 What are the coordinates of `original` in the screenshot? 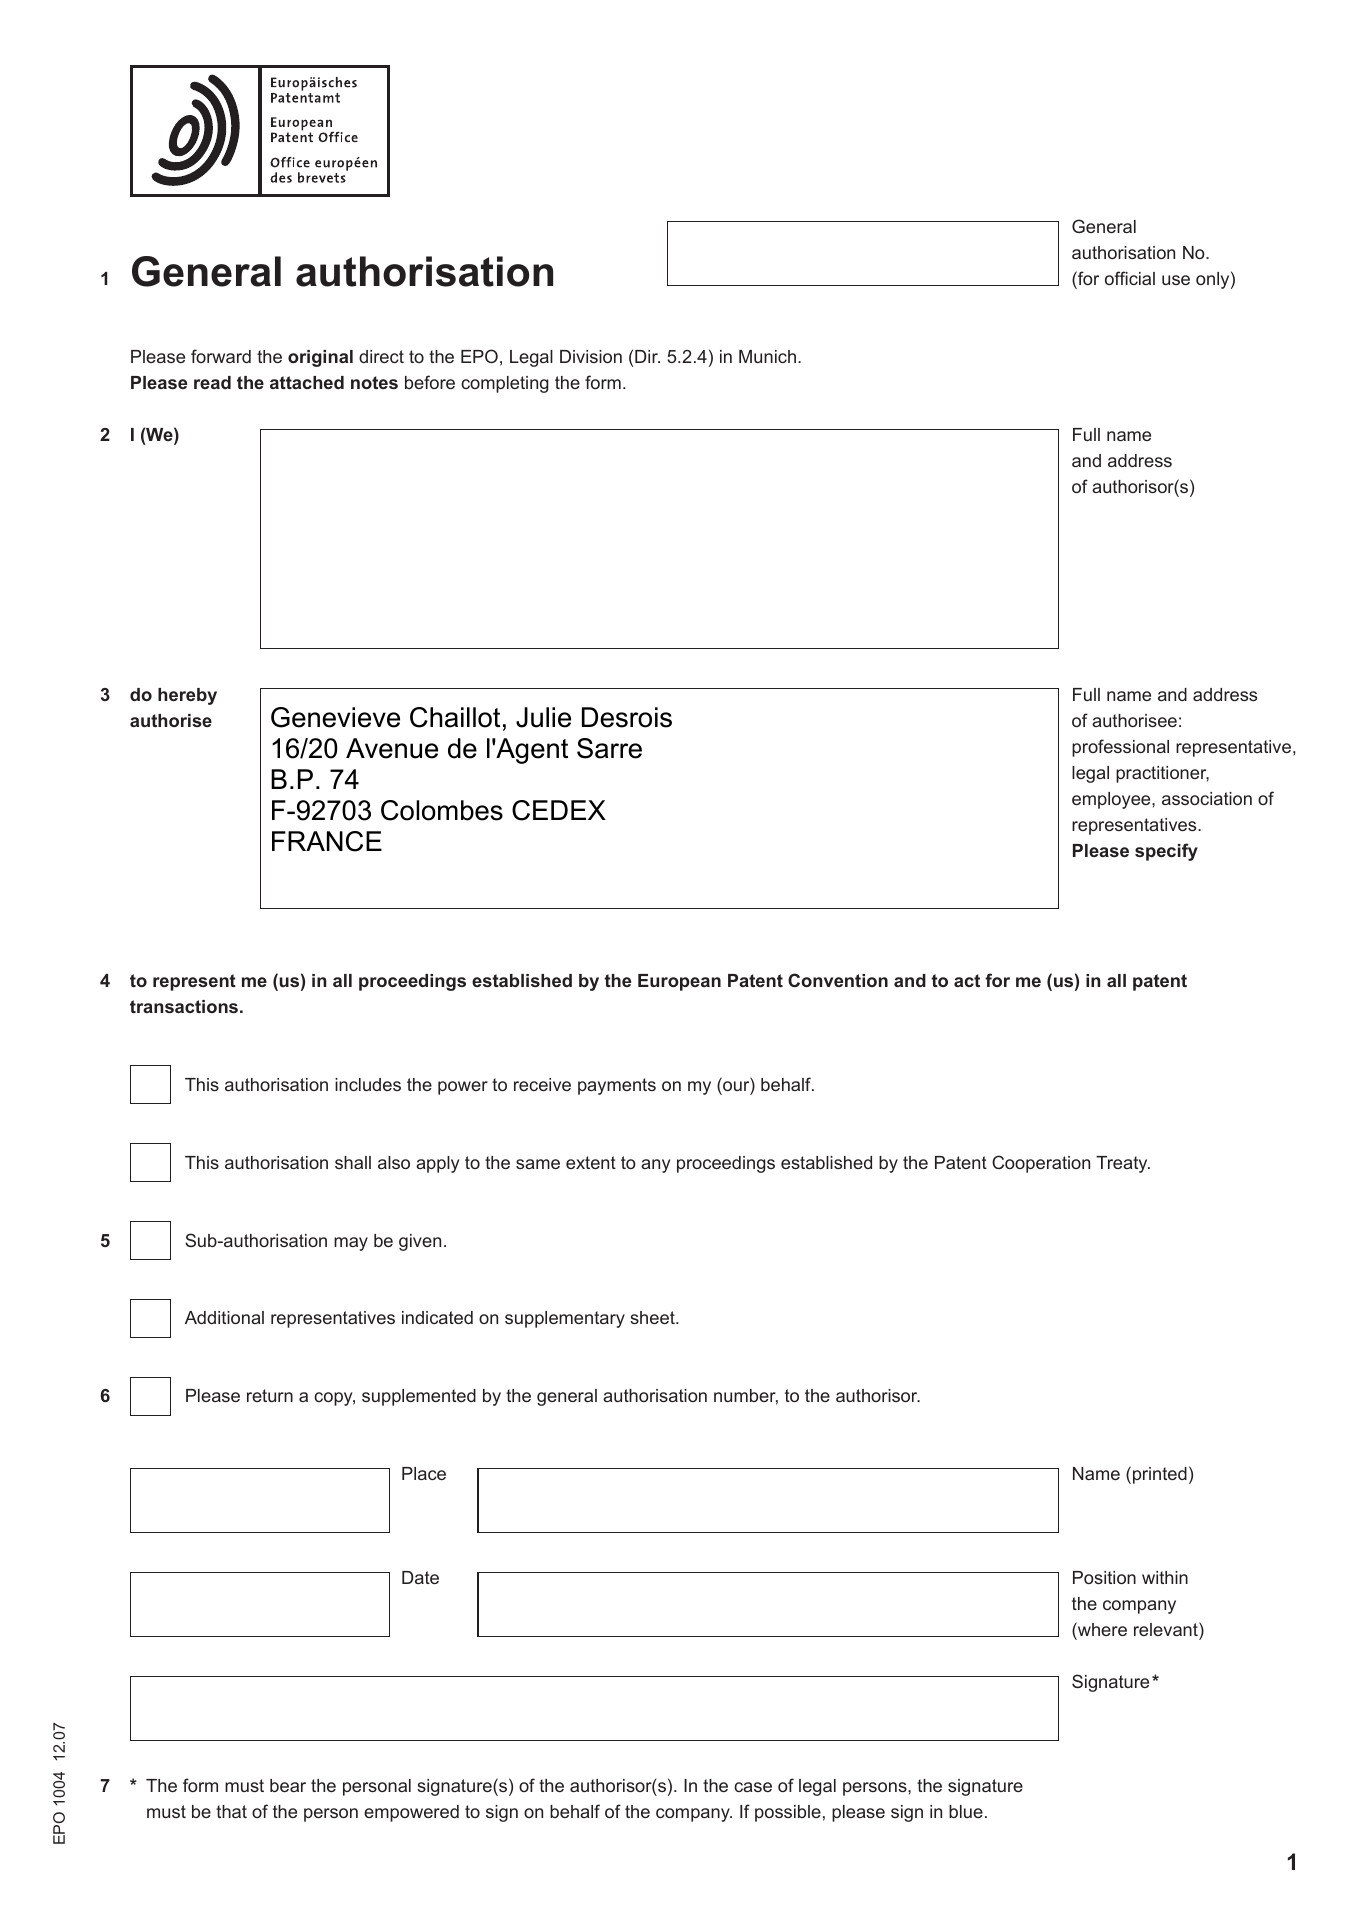 It's located at (320, 358).
